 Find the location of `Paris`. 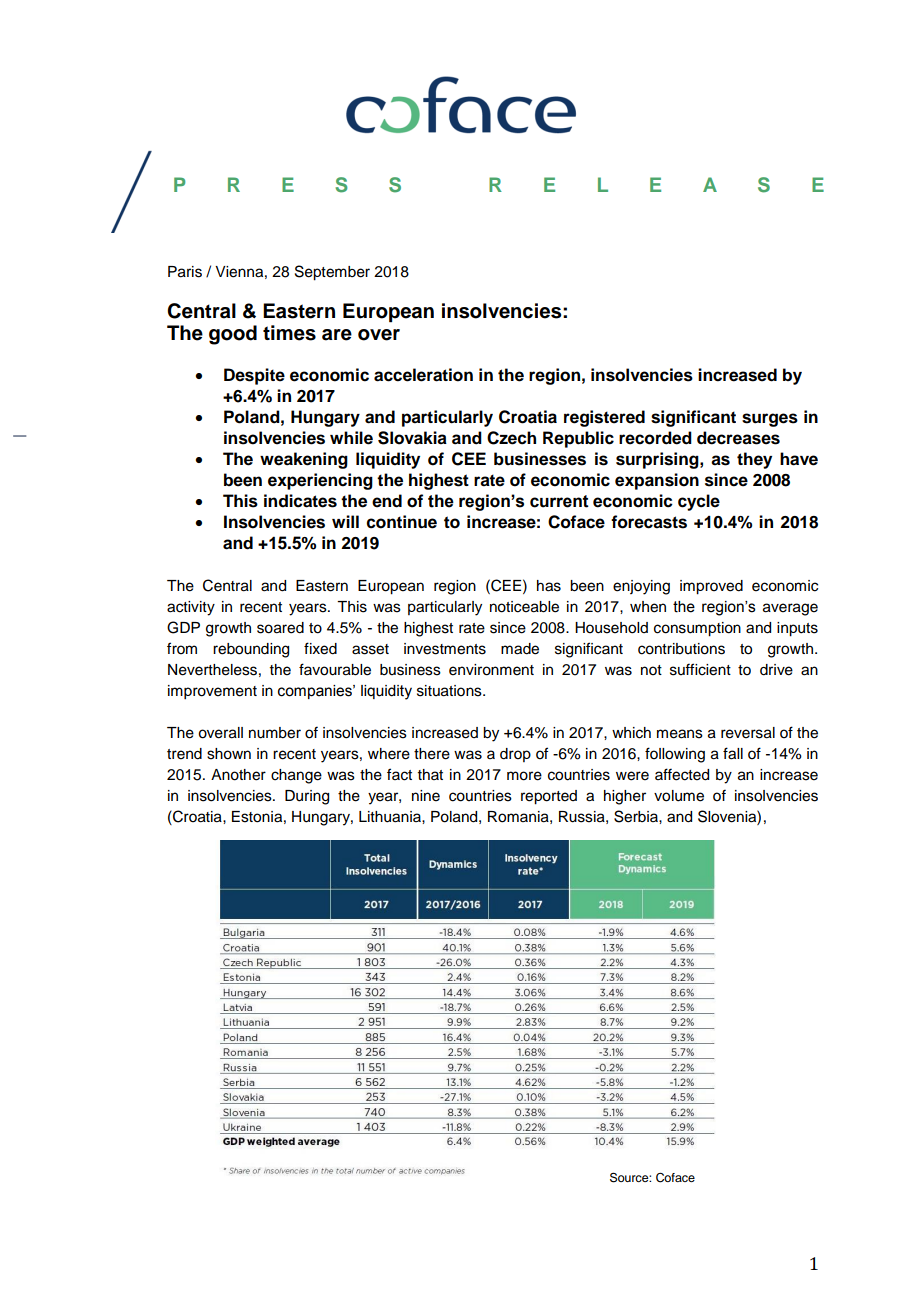

Paris is located at coordinates (185, 272).
